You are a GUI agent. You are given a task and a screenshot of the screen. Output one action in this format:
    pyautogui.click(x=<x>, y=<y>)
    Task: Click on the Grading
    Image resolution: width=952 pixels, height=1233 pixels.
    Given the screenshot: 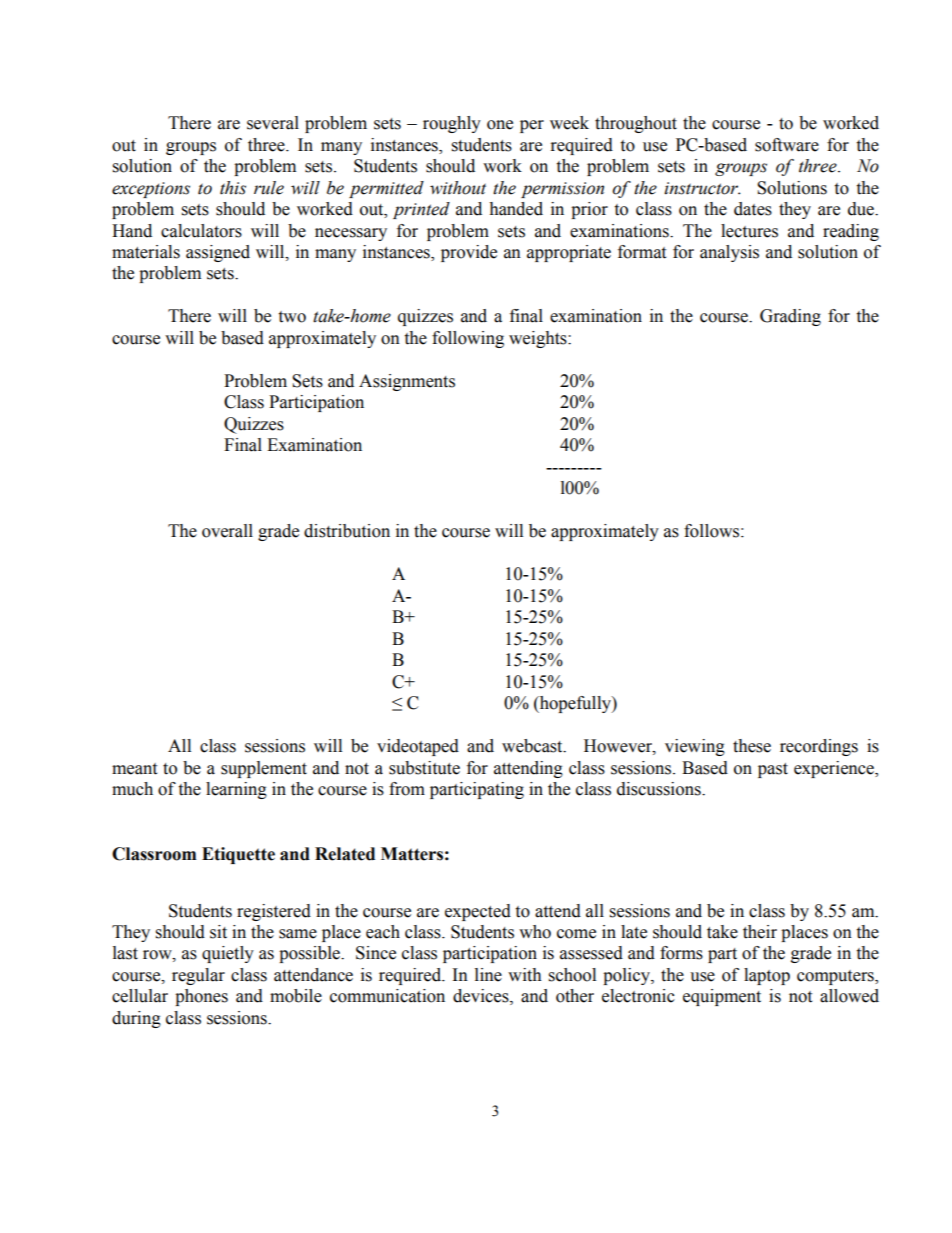 What is the action you would take?
    pyautogui.click(x=790, y=317)
